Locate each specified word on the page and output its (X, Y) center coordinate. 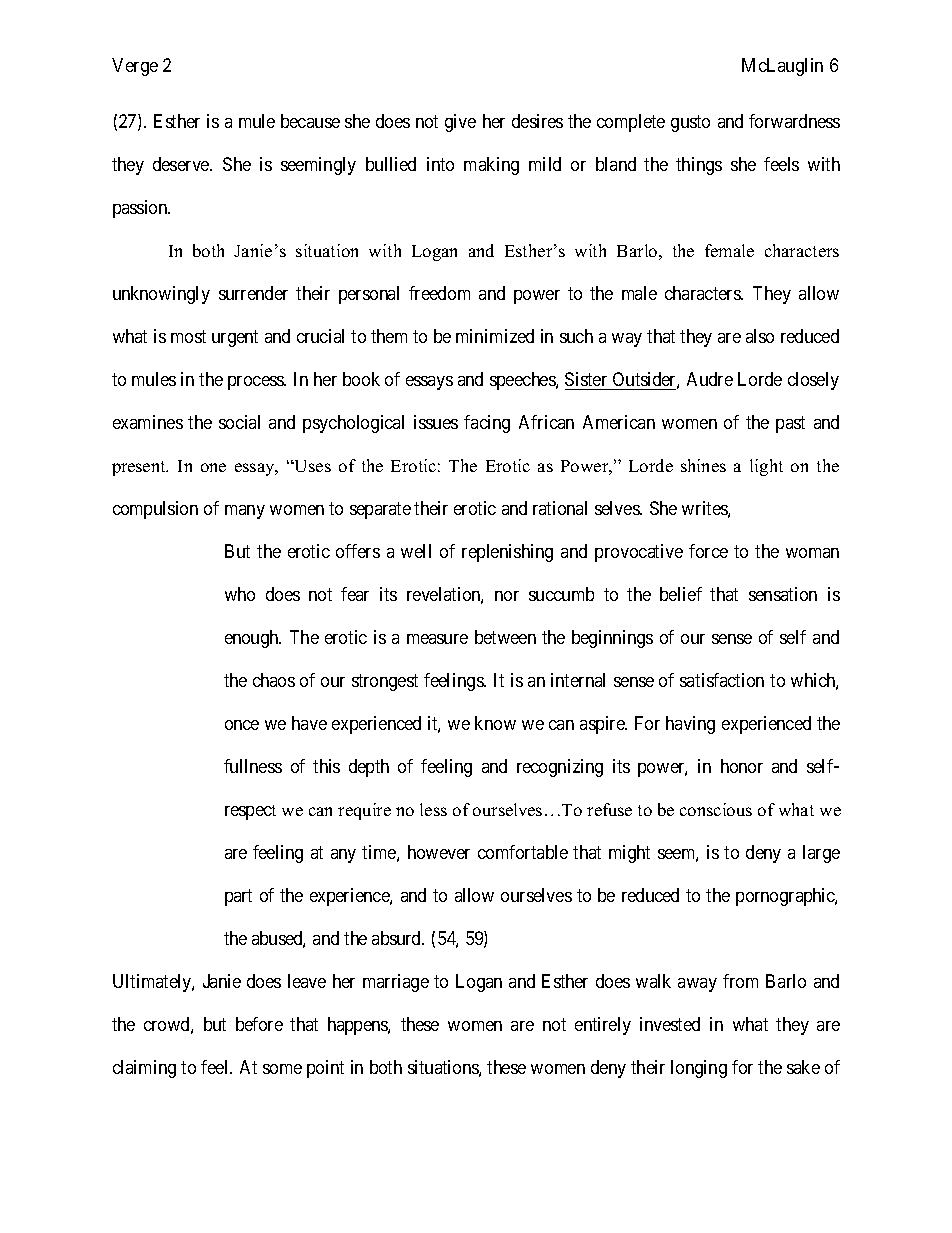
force (708, 551)
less (433, 809)
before (259, 1024)
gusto (690, 124)
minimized (495, 336)
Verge (135, 67)
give (460, 123)
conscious (716, 809)
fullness (253, 766)
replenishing (507, 553)
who (240, 594)
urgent (235, 338)
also (760, 336)
